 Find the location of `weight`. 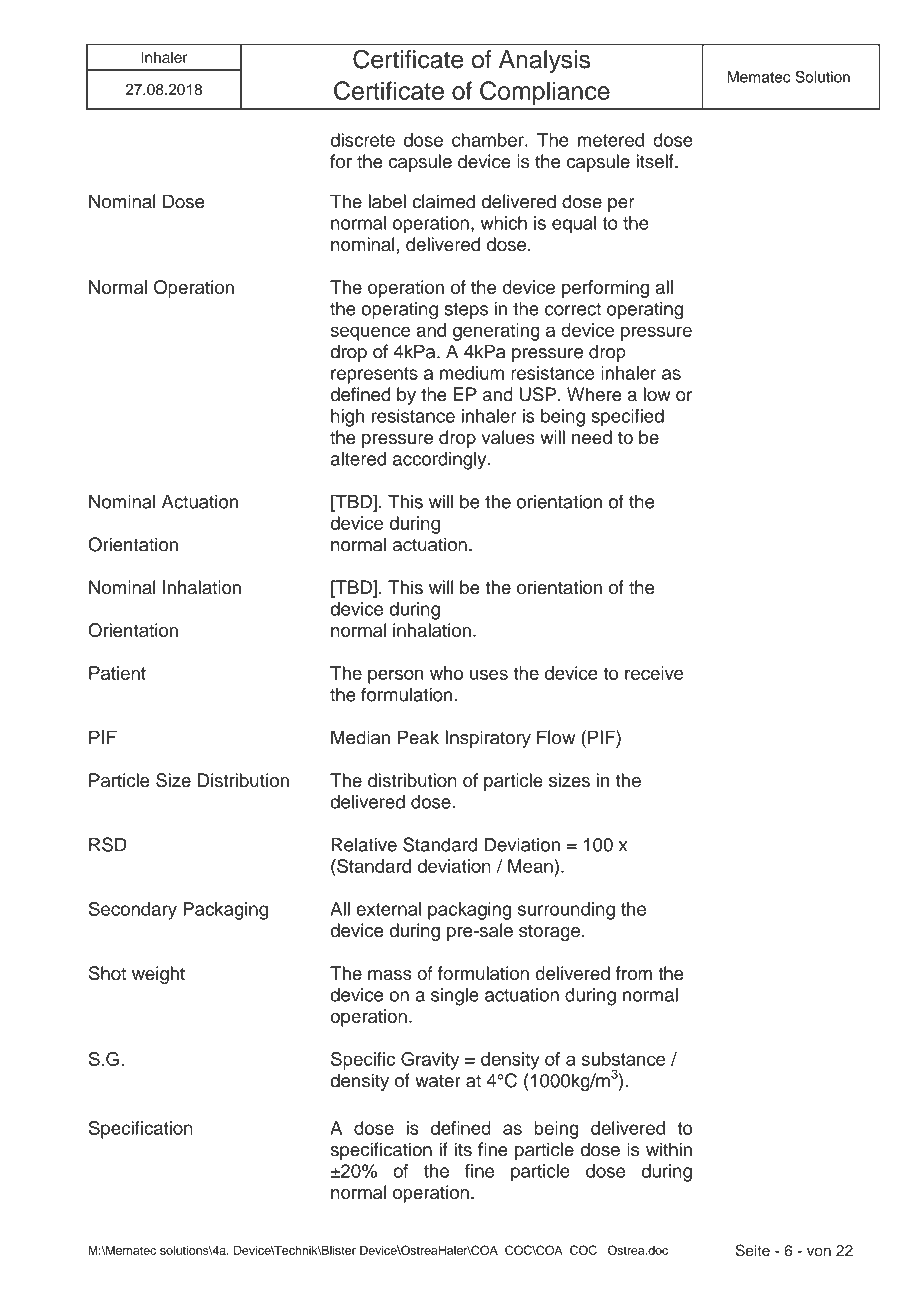

weight is located at coordinates (158, 975).
